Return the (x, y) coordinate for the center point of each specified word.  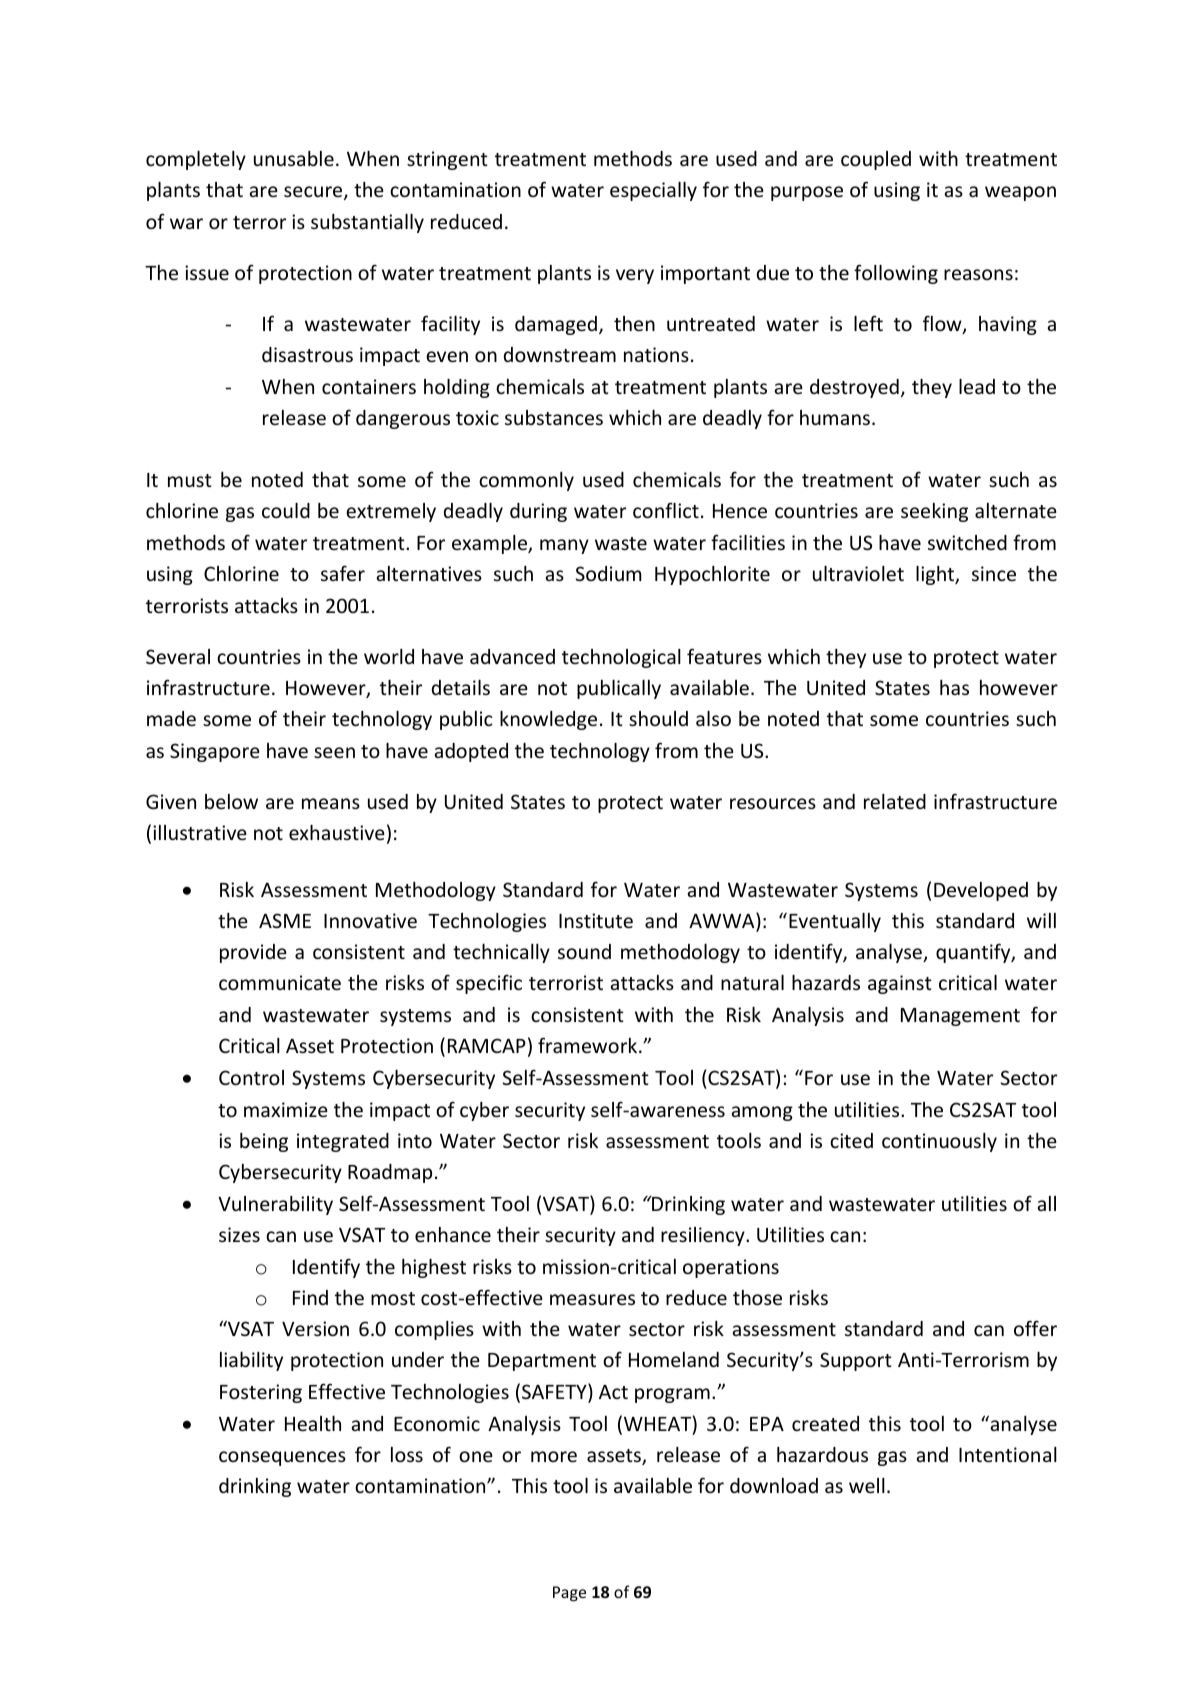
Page (569, 1594)
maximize (286, 1109)
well (867, 1485)
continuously (939, 1142)
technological (621, 658)
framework (589, 1045)
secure (314, 193)
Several (178, 656)
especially (653, 191)
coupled (876, 160)
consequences (282, 1458)
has (954, 687)
